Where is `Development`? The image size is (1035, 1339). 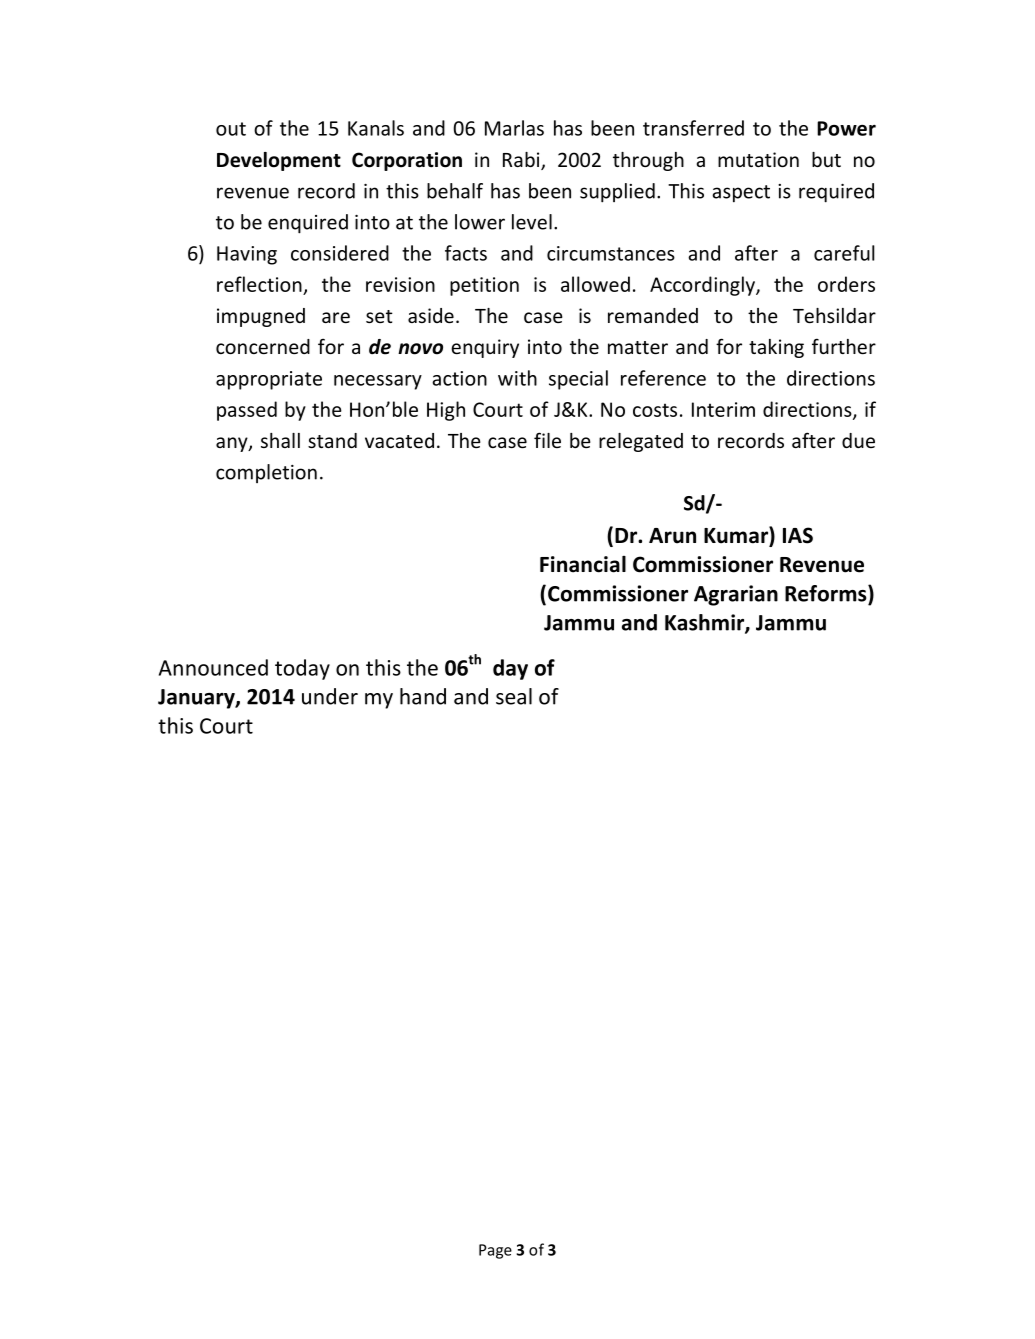 Development is located at coordinates (279, 161).
